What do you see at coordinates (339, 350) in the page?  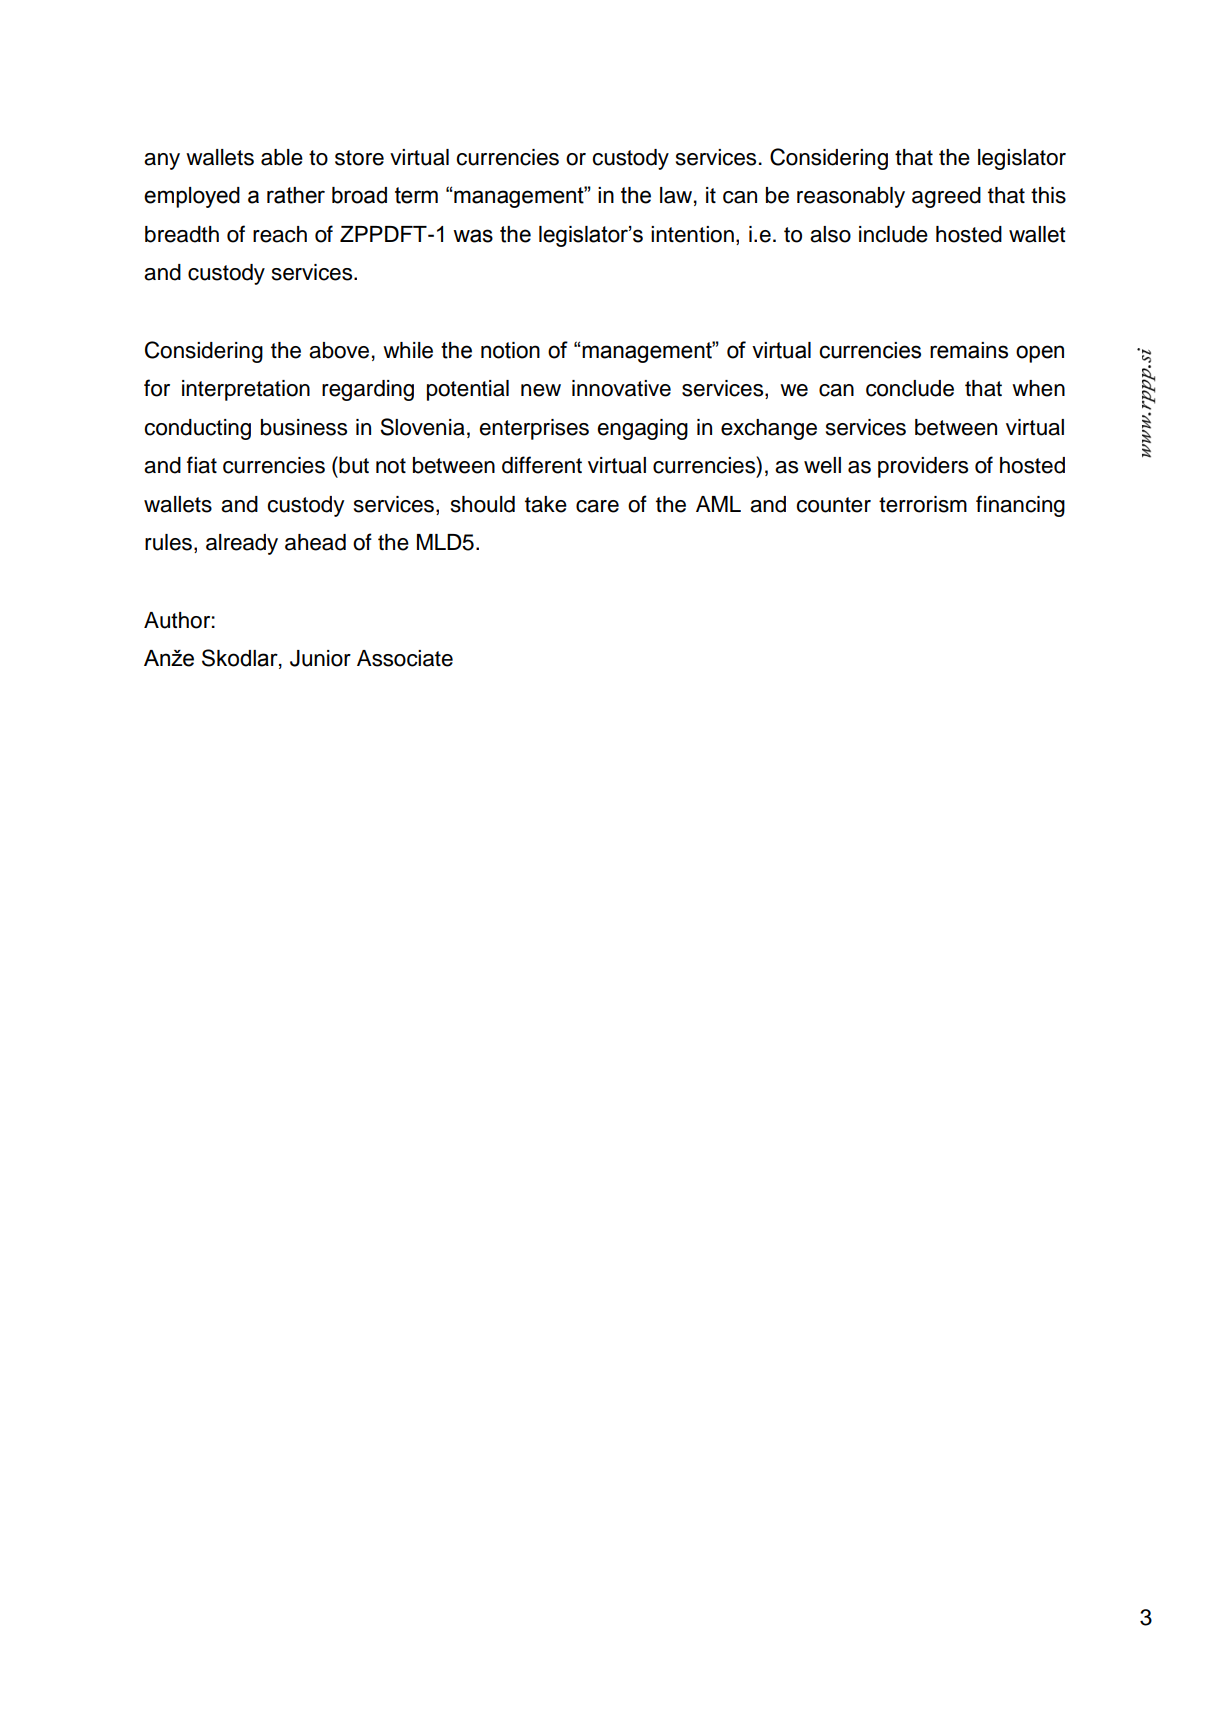 I see `above` at bounding box center [339, 350].
